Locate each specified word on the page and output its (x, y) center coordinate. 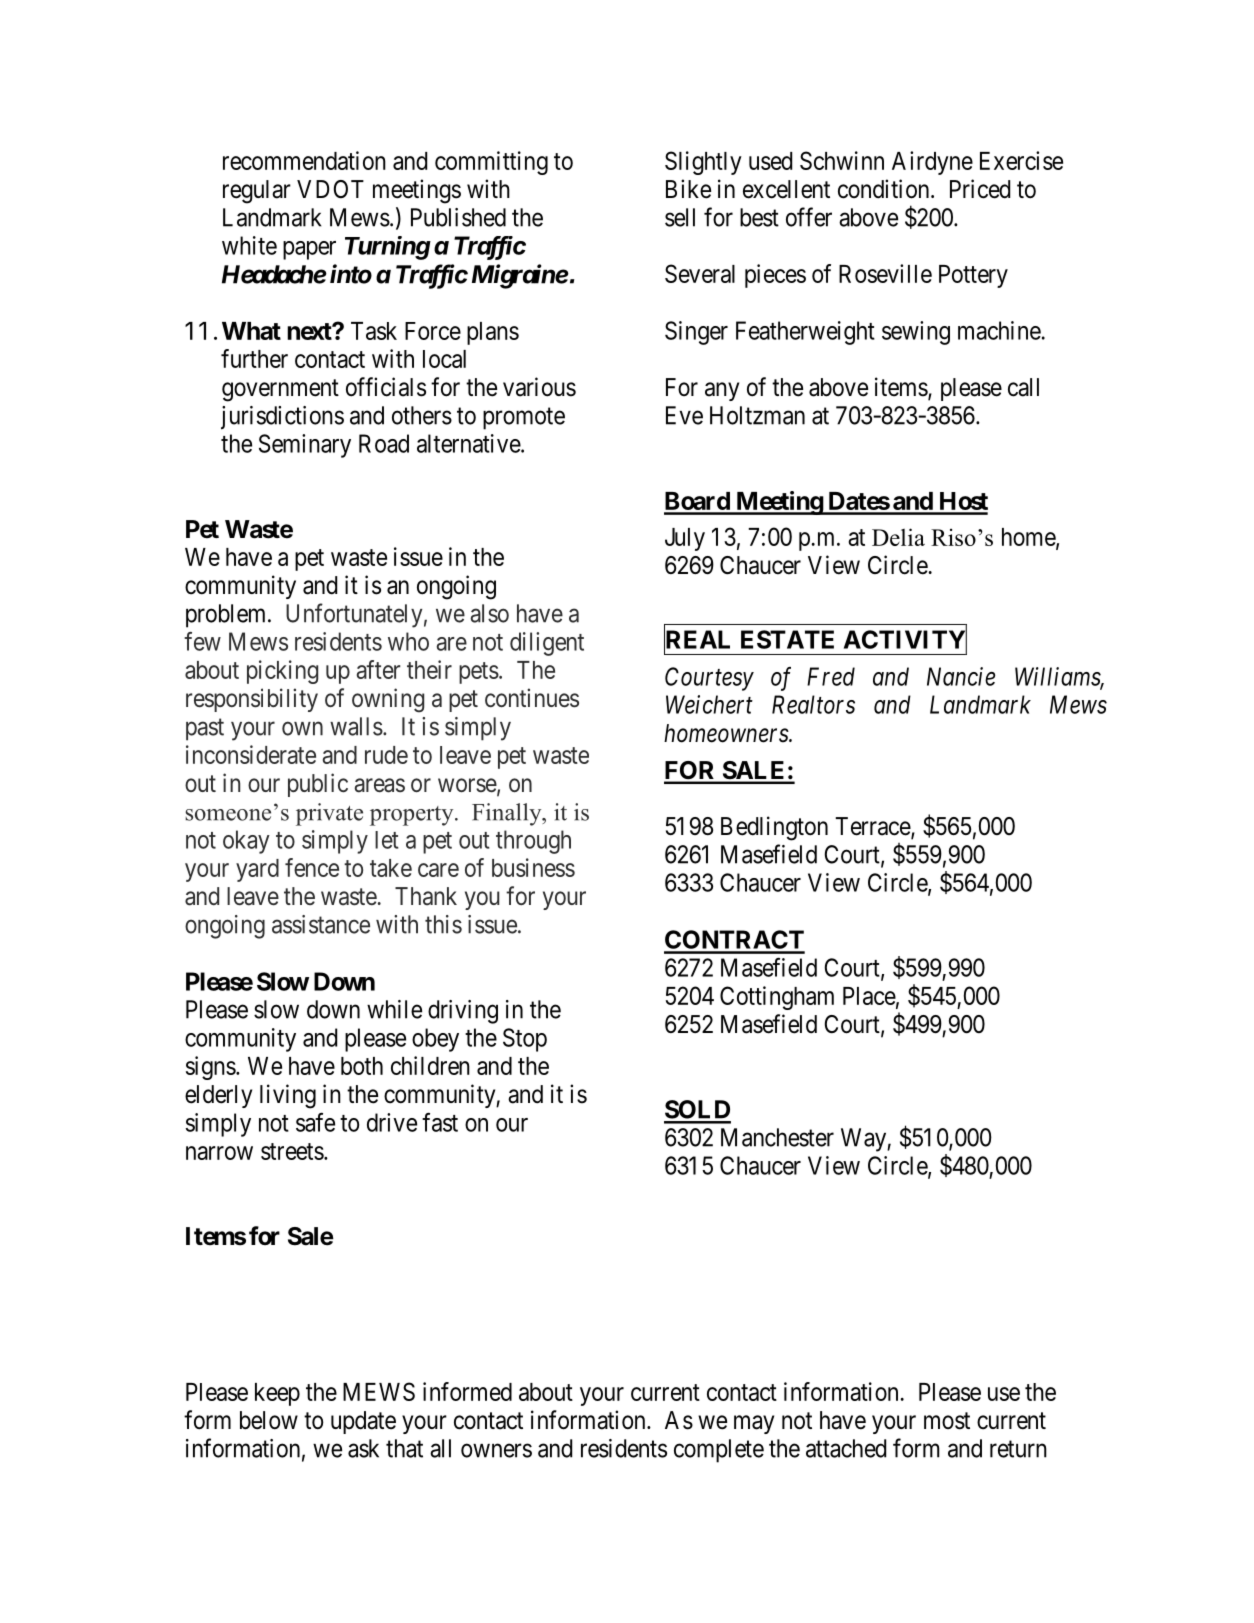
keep (277, 1394)
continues (532, 698)
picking (282, 672)
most (947, 1421)
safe (315, 1122)
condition (885, 189)
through (533, 842)
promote (524, 419)
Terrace (873, 827)
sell (680, 217)
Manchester (777, 1137)
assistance (321, 924)
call (1023, 387)
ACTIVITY (905, 640)
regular (257, 192)
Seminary (305, 446)
